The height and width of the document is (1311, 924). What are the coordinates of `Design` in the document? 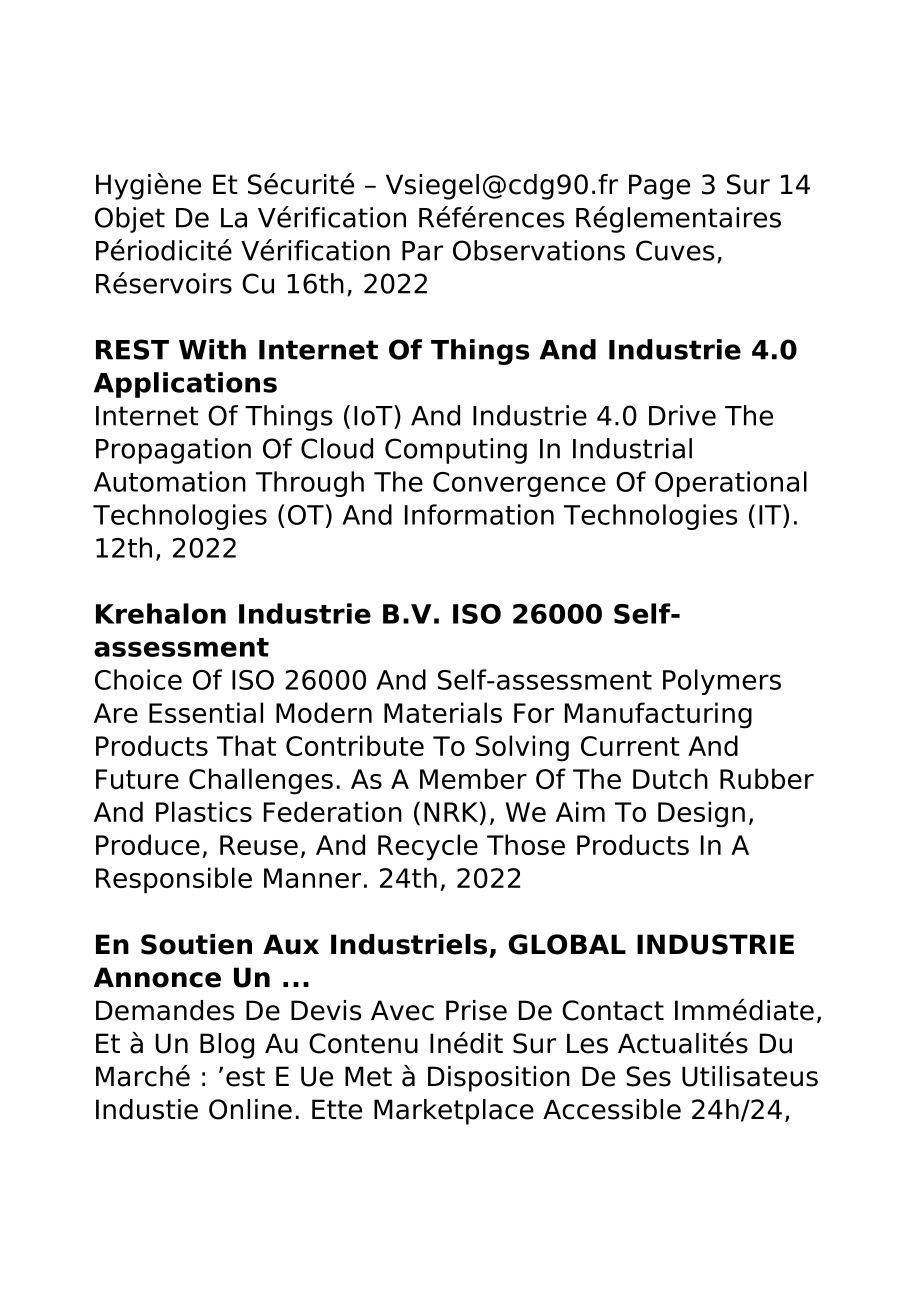 It's located at (701, 814).
